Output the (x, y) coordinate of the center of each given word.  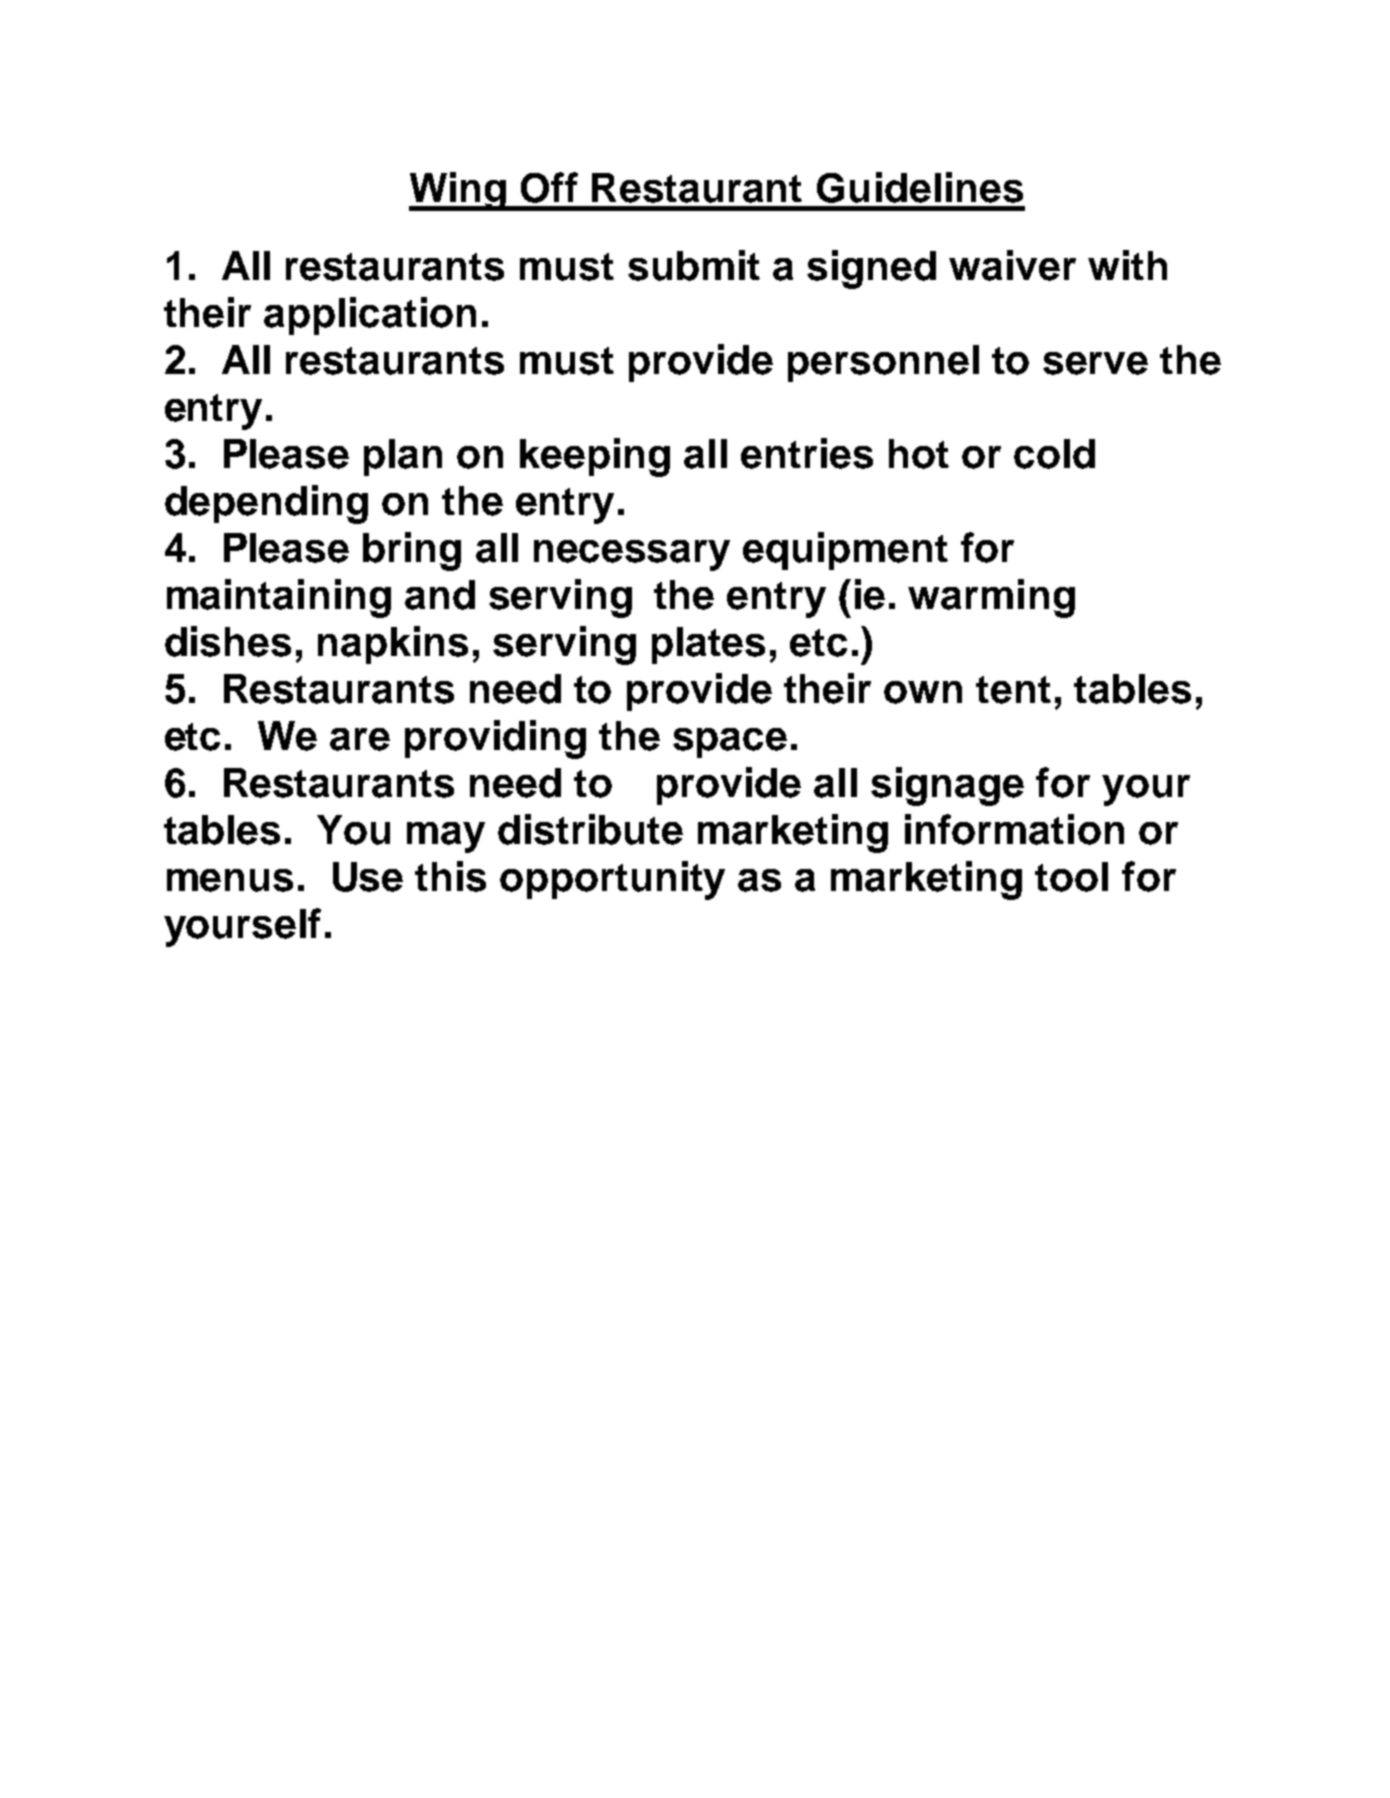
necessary (632, 555)
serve (1095, 363)
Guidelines (920, 187)
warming (991, 598)
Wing (459, 191)
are (360, 739)
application (370, 316)
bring (412, 551)
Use (368, 877)
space (730, 743)
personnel (883, 363)
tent (1013, 690)
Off (549, 187)
